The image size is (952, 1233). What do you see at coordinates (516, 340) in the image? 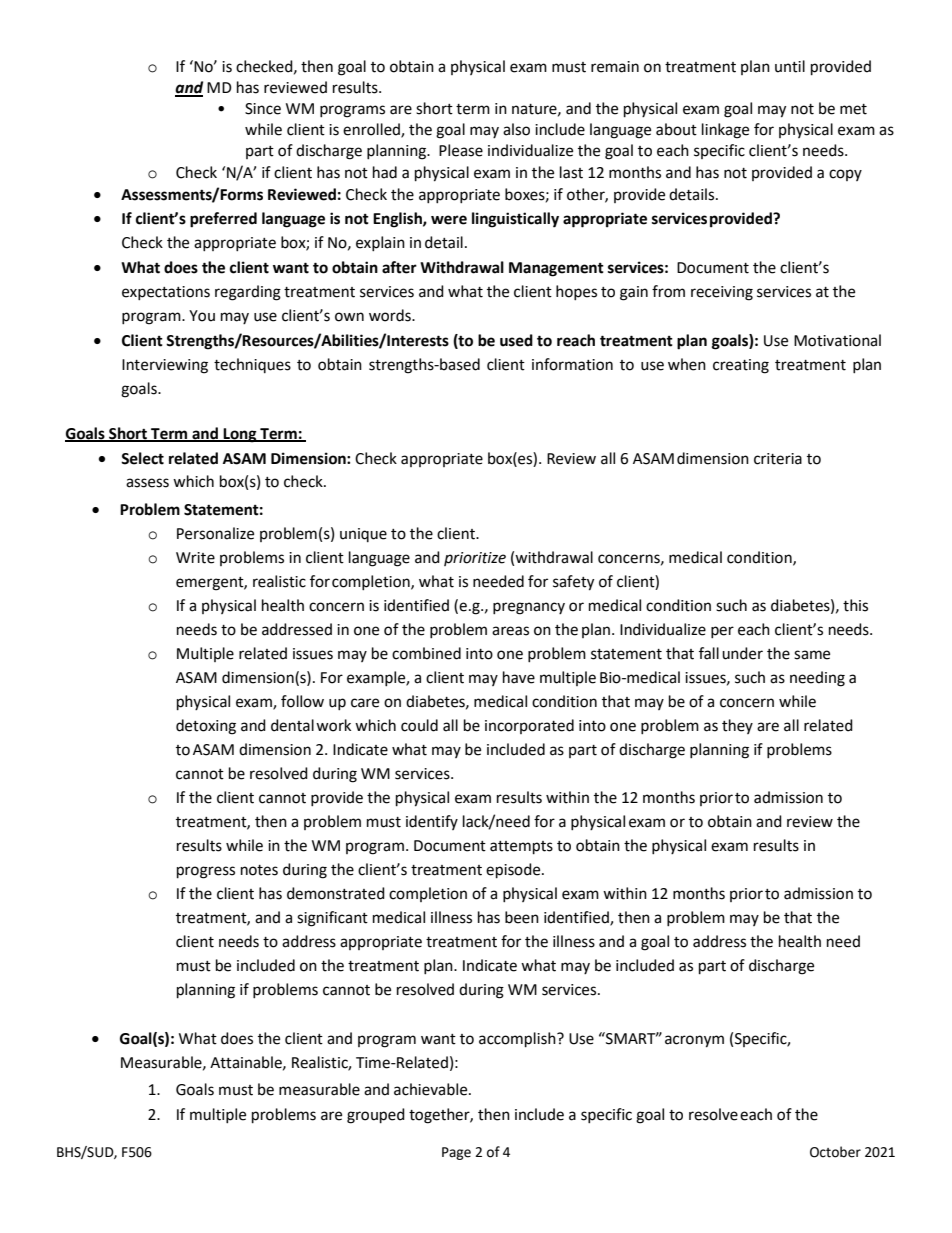
I see `used` at bounding box center [516, 340].
